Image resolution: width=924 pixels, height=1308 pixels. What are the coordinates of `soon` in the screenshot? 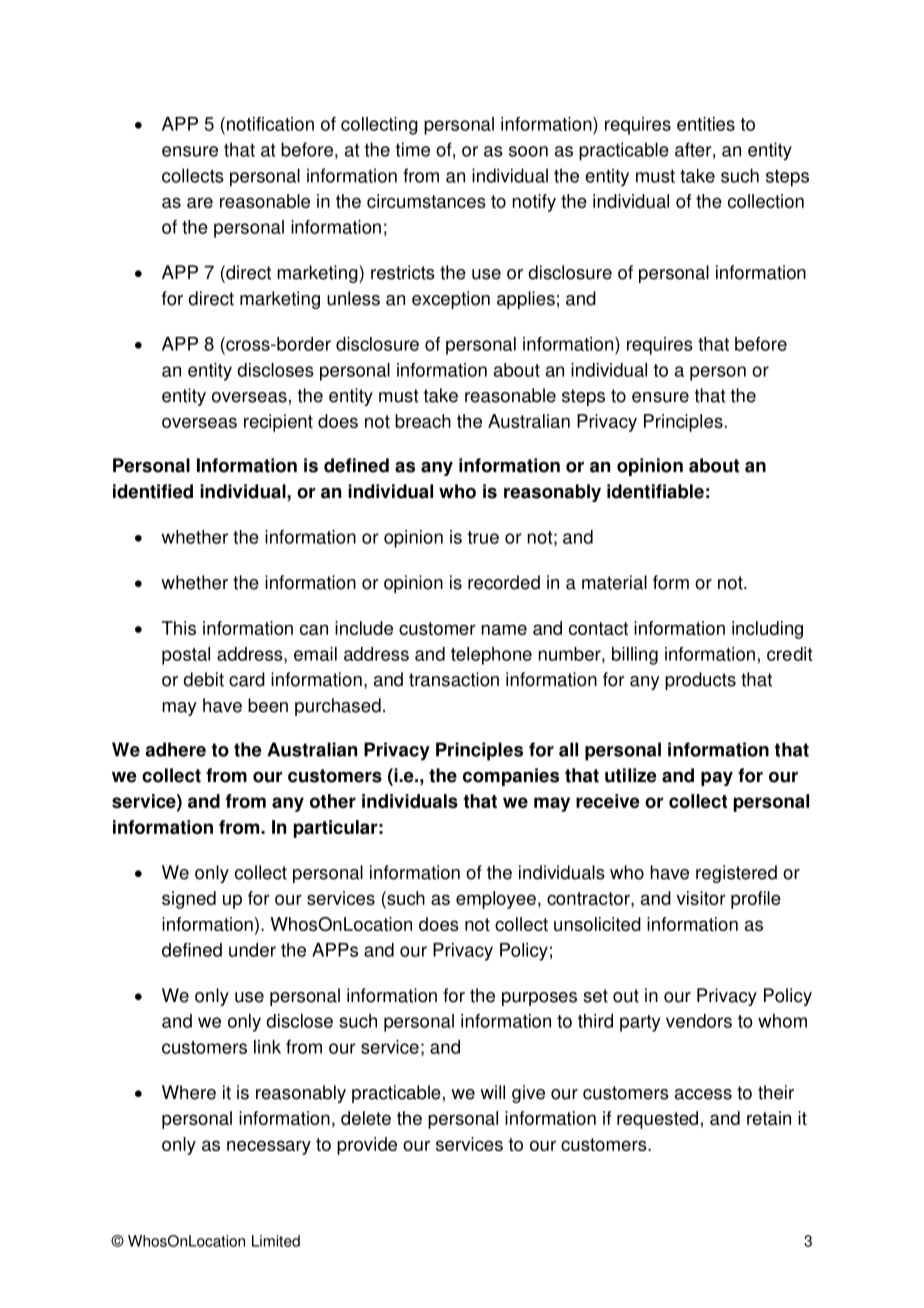 It's located at (528, 151).
